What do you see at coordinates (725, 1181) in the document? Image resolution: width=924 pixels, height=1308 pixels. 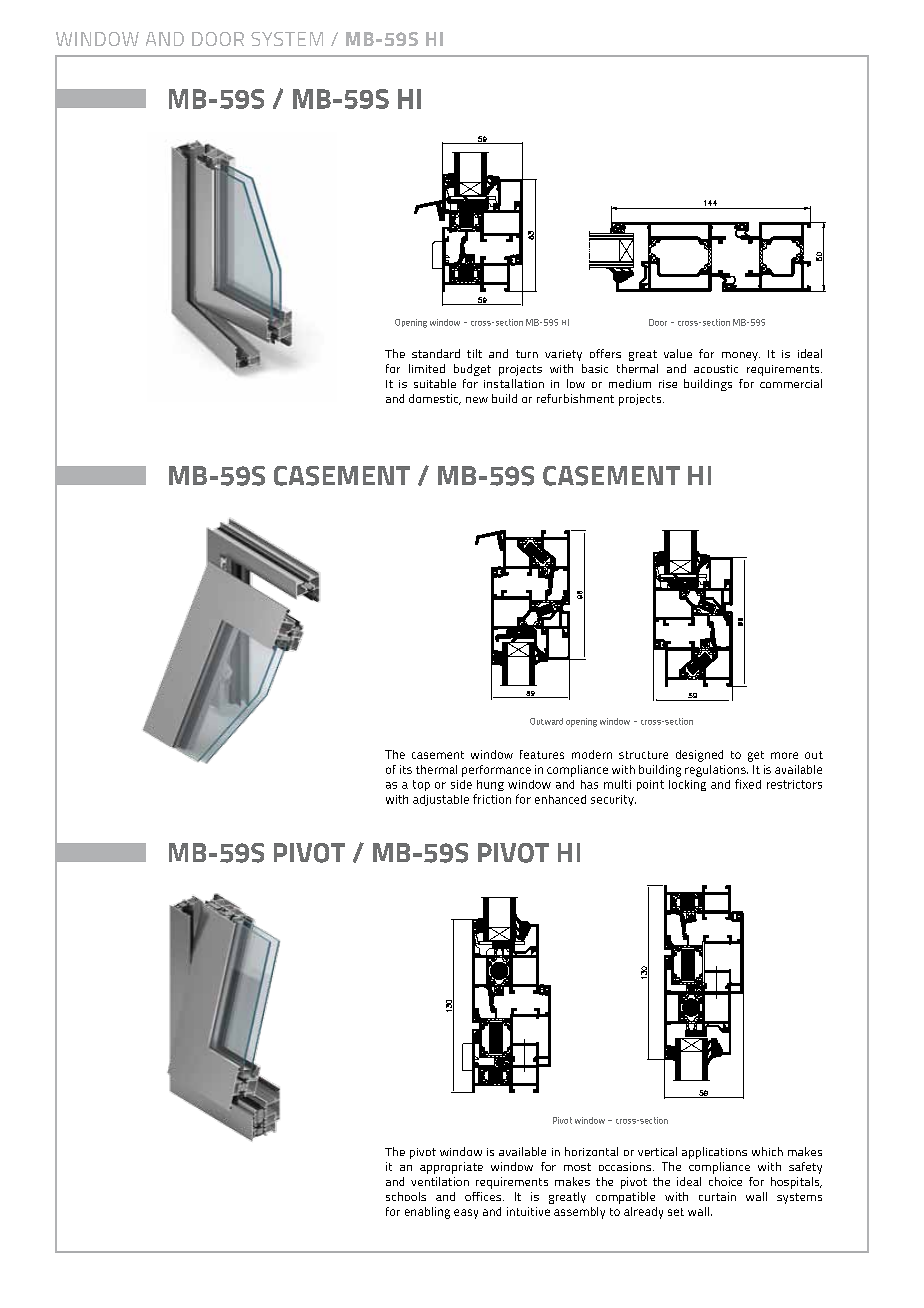 I see `choice` at bounding box center [725, 1181].
